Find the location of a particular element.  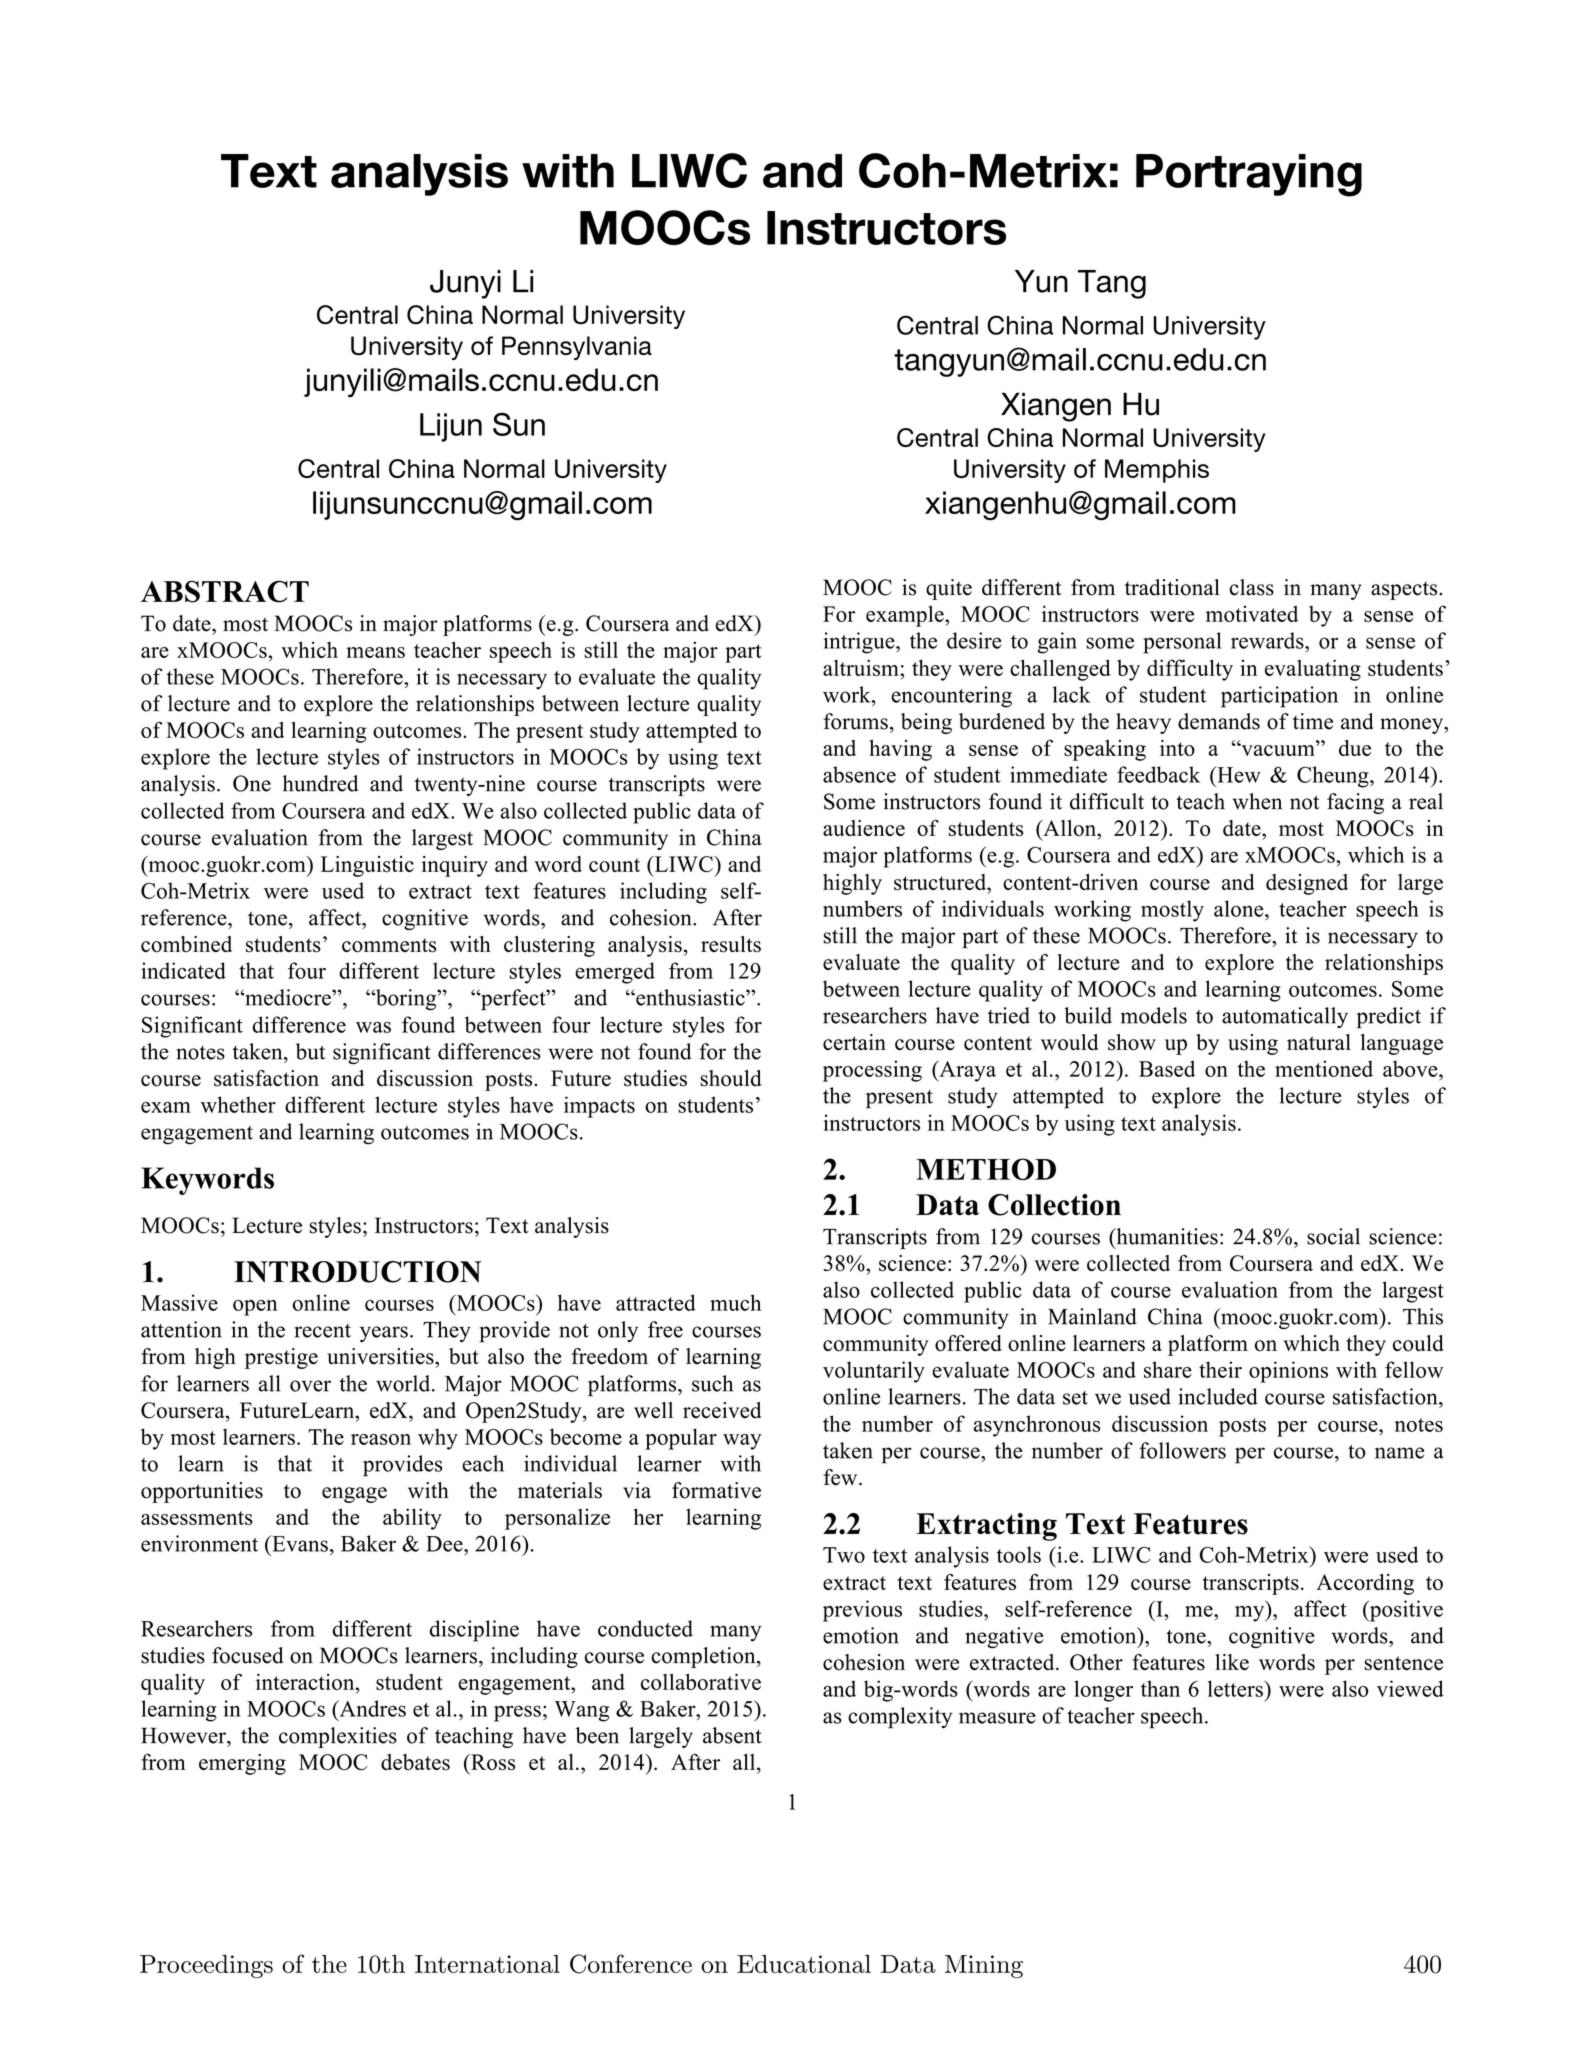

voluntarily is located at coordinates (874, 1372).
